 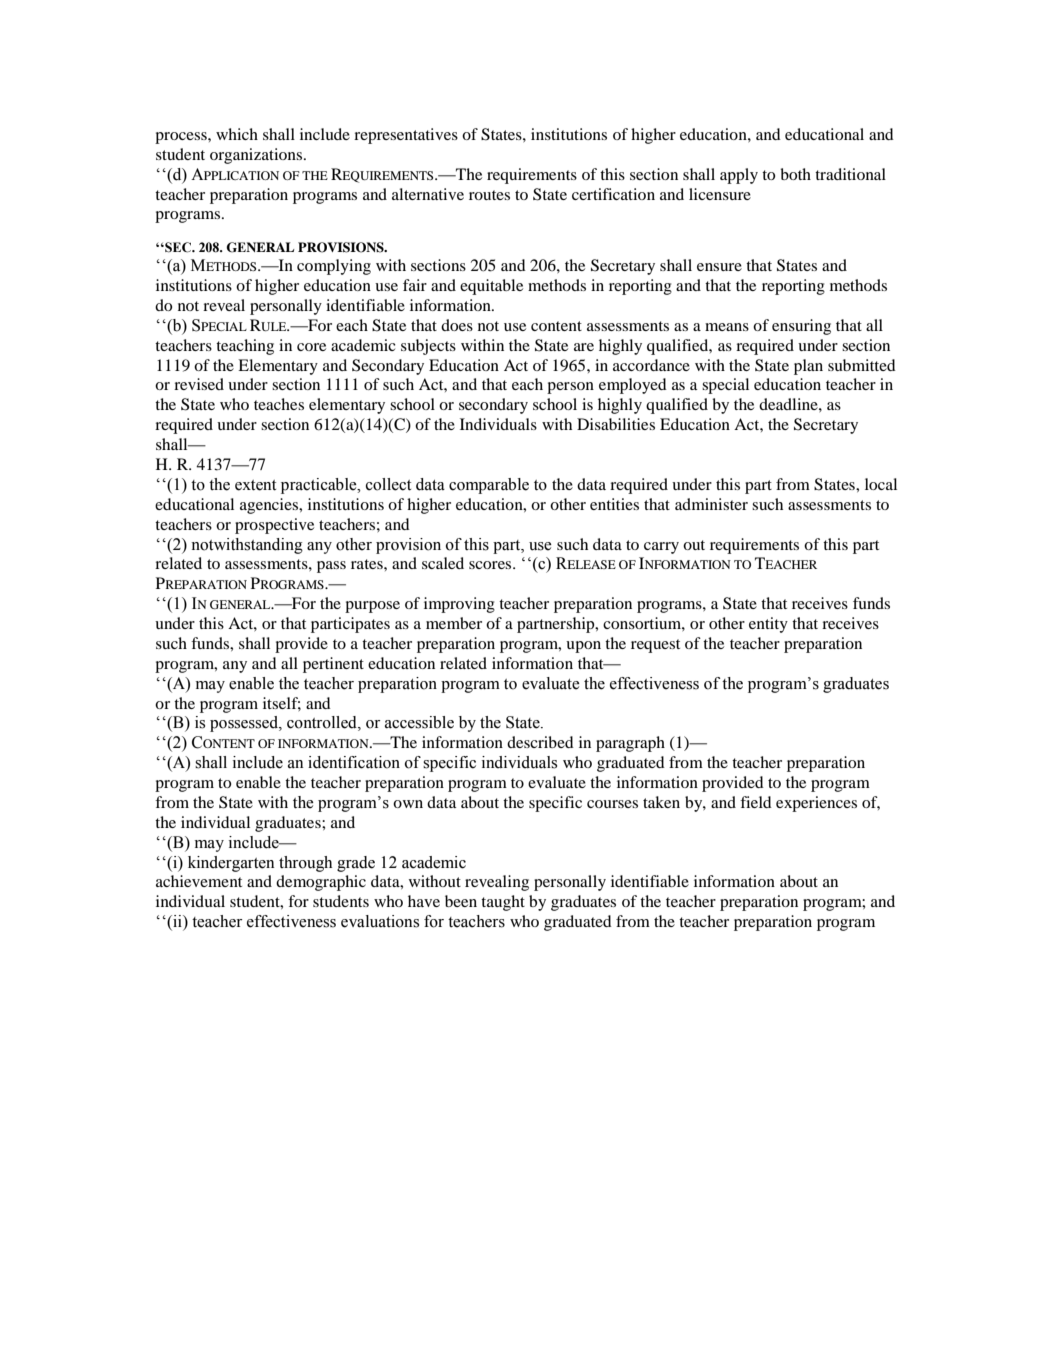 What do you see at coordinates (333, 665) in the screenshot?
I see `pertinent` at bounding box center [333, 665].
